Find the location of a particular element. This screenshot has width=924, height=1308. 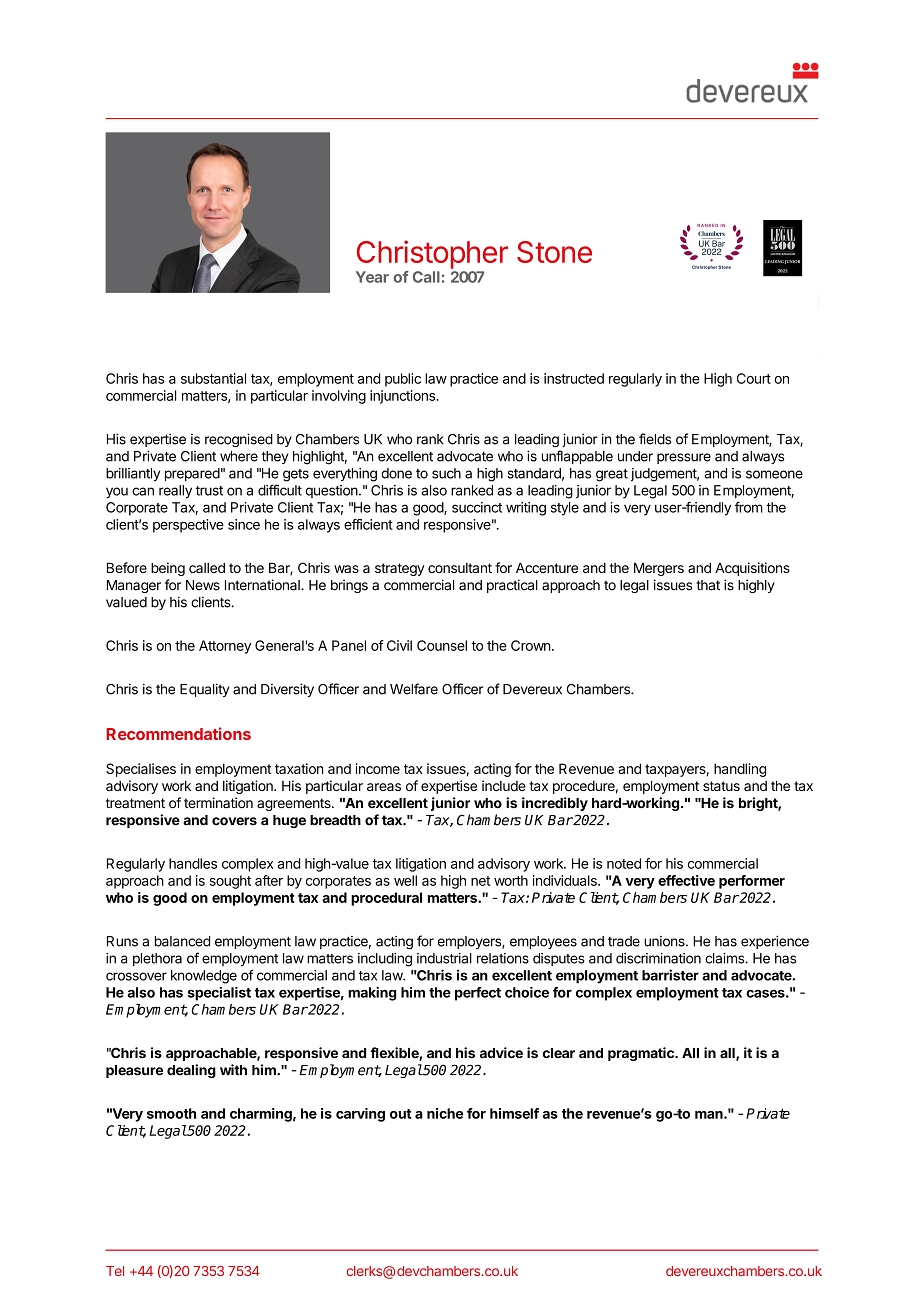

Court is located at coordinates (754, 378).
